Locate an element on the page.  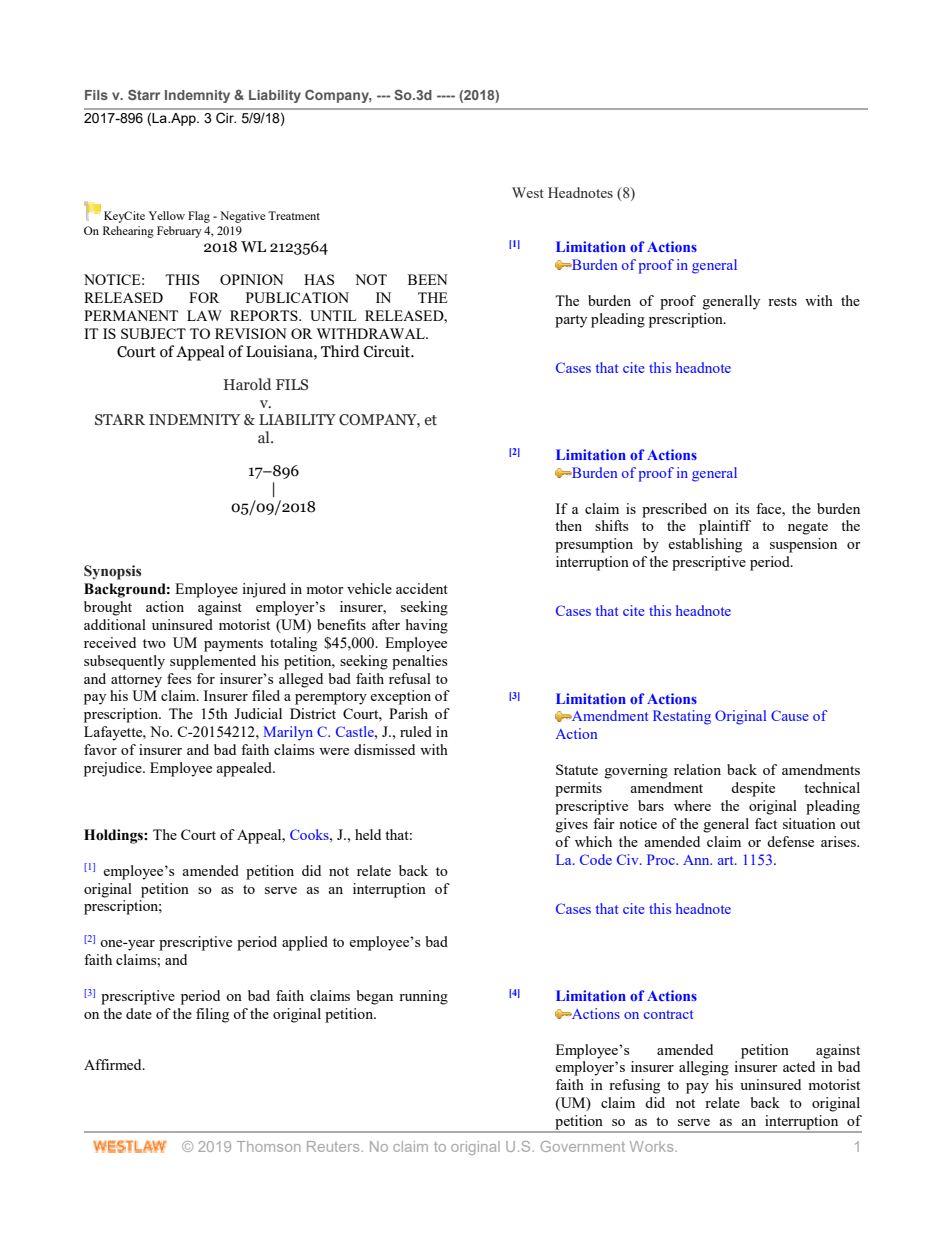
Government is located at coordinates (583, 1146).
